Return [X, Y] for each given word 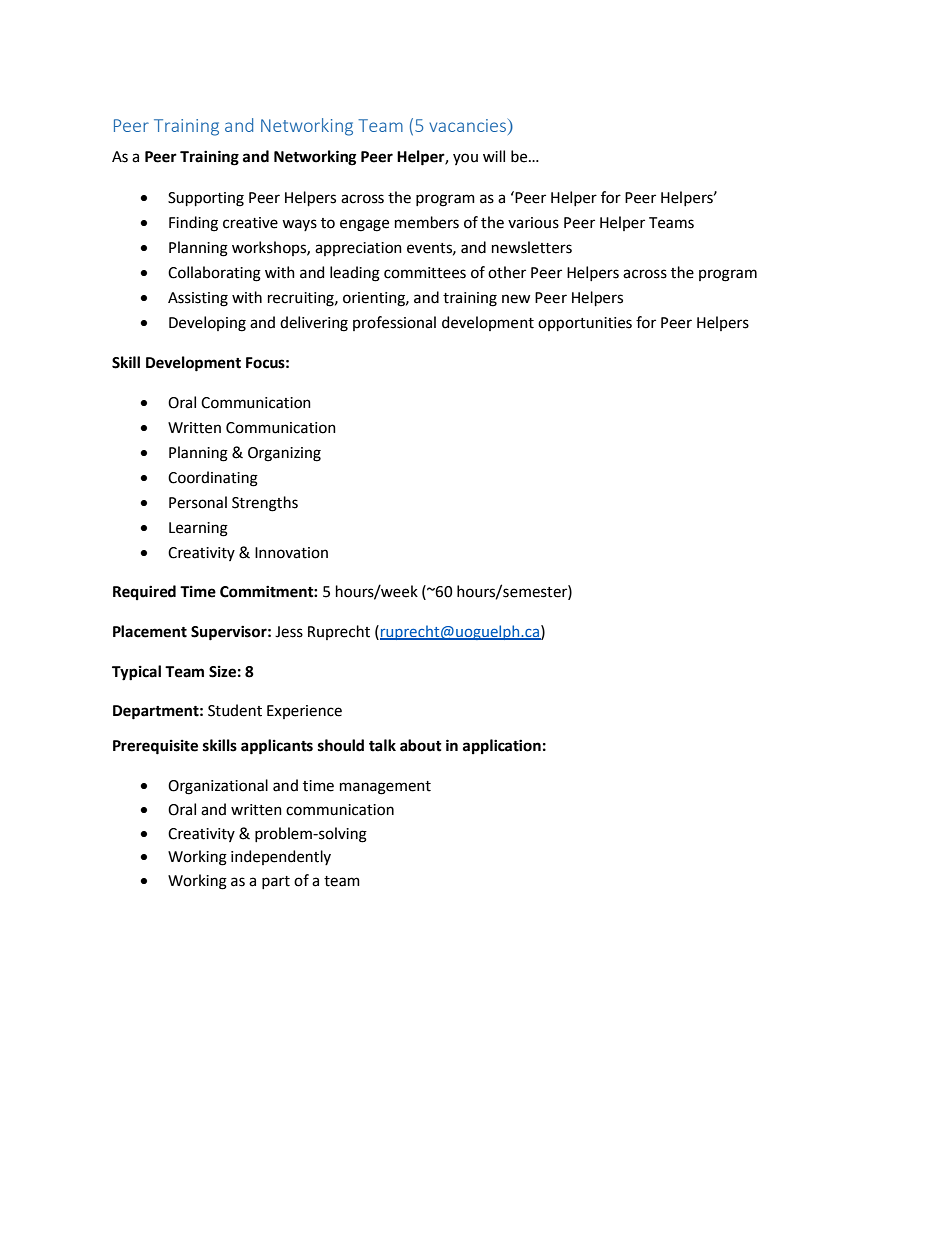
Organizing [284, 454]
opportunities [585, 324]
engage [364, 225]
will [494, 156]
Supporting [206, 199]
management [385, 788]
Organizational [218, 787]
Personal [198, 502]
